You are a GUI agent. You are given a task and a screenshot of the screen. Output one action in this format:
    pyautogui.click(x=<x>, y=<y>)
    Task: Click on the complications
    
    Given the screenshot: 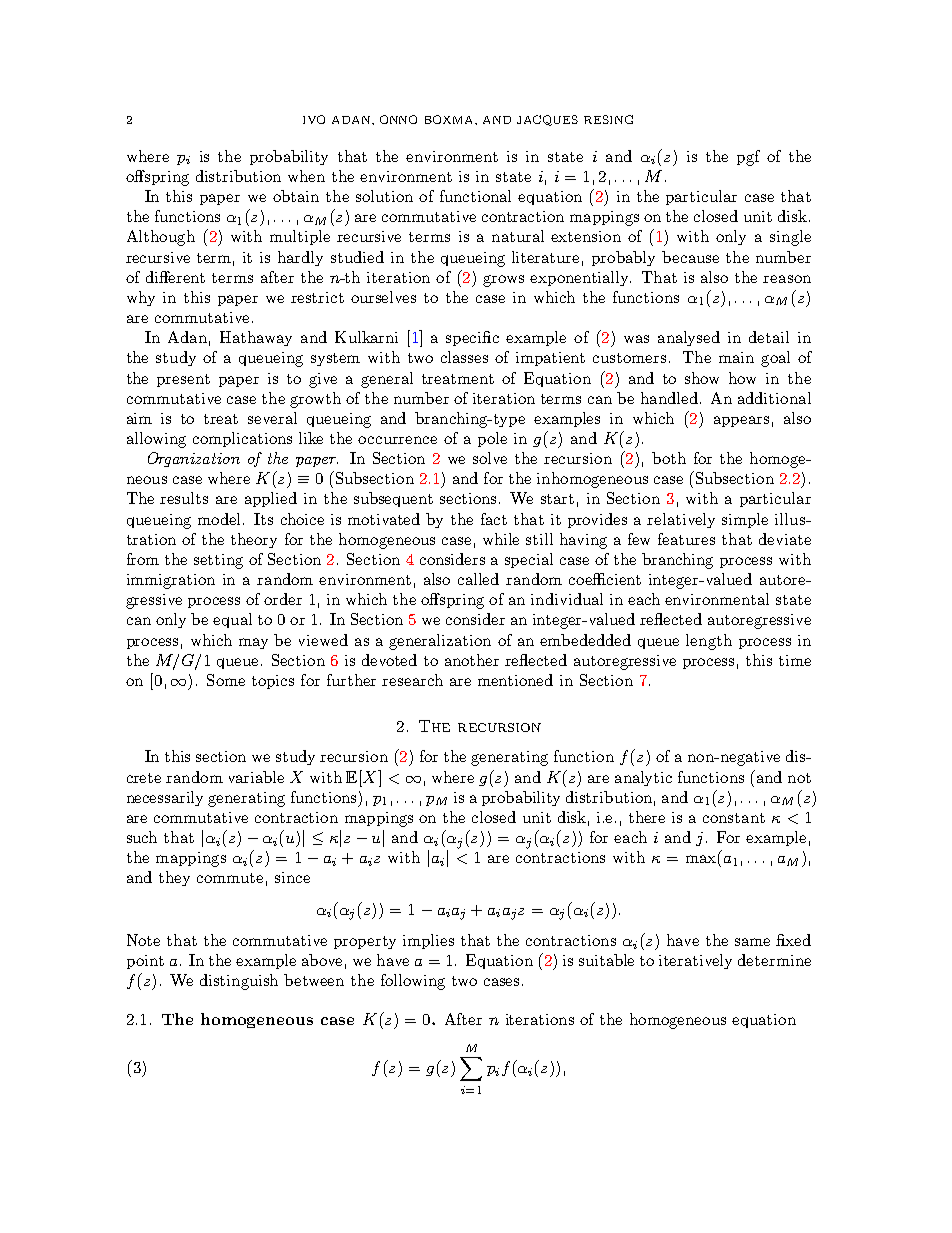 What is the action you would take?
    pyautogui.click(x=242, y=439)
